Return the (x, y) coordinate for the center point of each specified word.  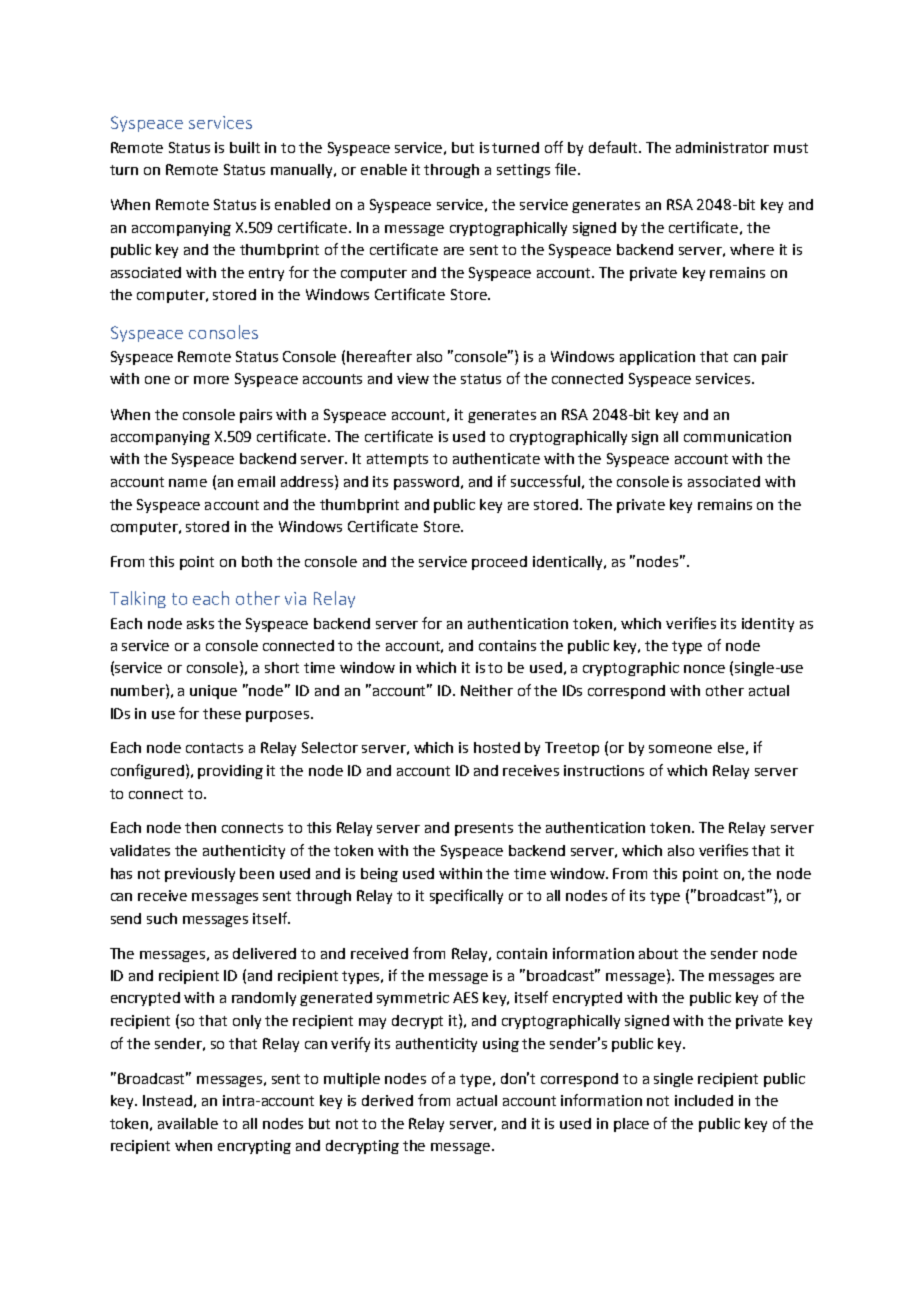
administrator (722, 147)
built (245, 147)
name (188, 483)
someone (680, 749)
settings (523, 171)
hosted (497, 747)
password (426, 483)
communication (737, 436)
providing (230, 772)
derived (387, 1100)
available (188, 1123)
